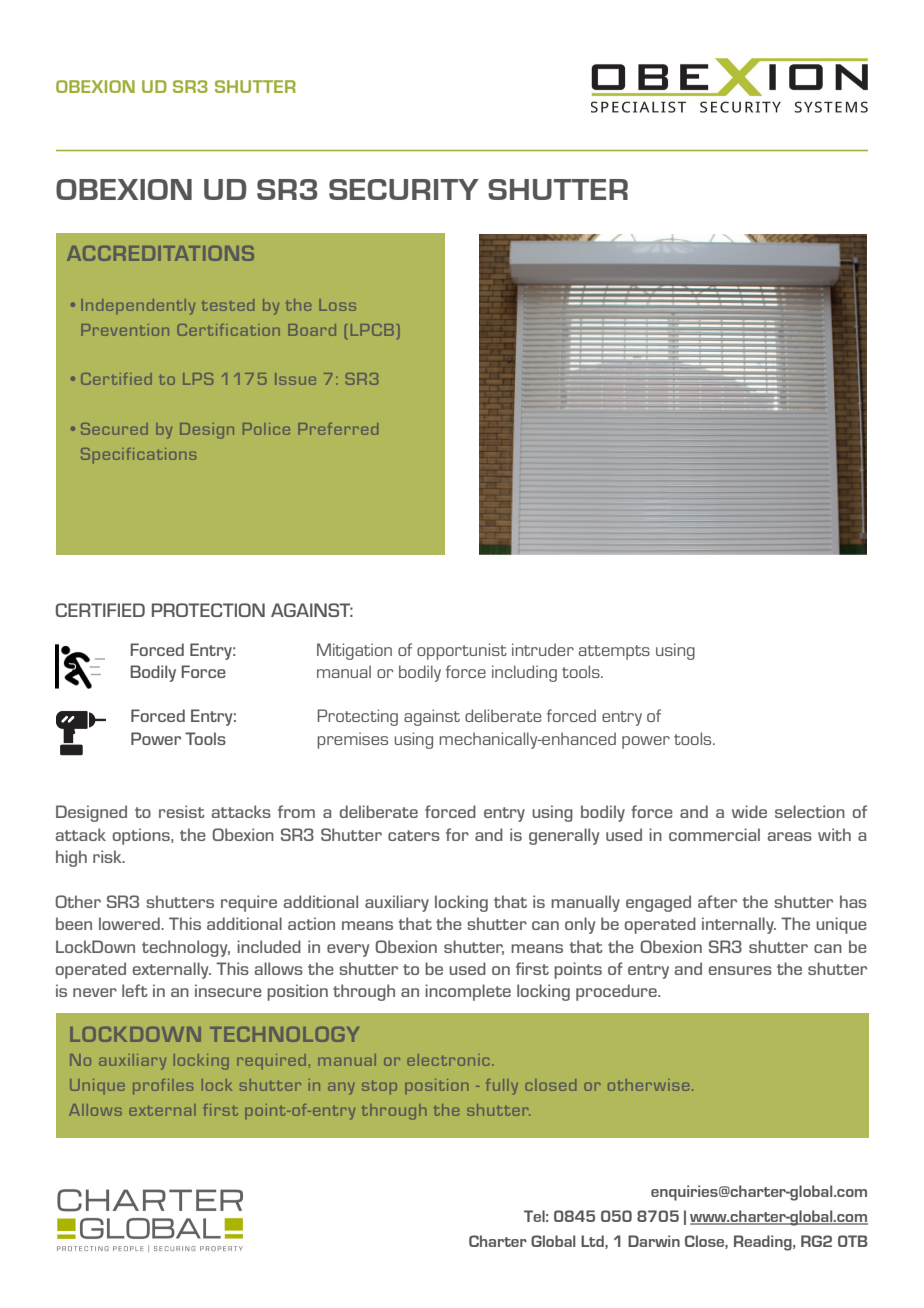 The image size is (924, 1308). I want to click on Loss, so click(337, 305).
